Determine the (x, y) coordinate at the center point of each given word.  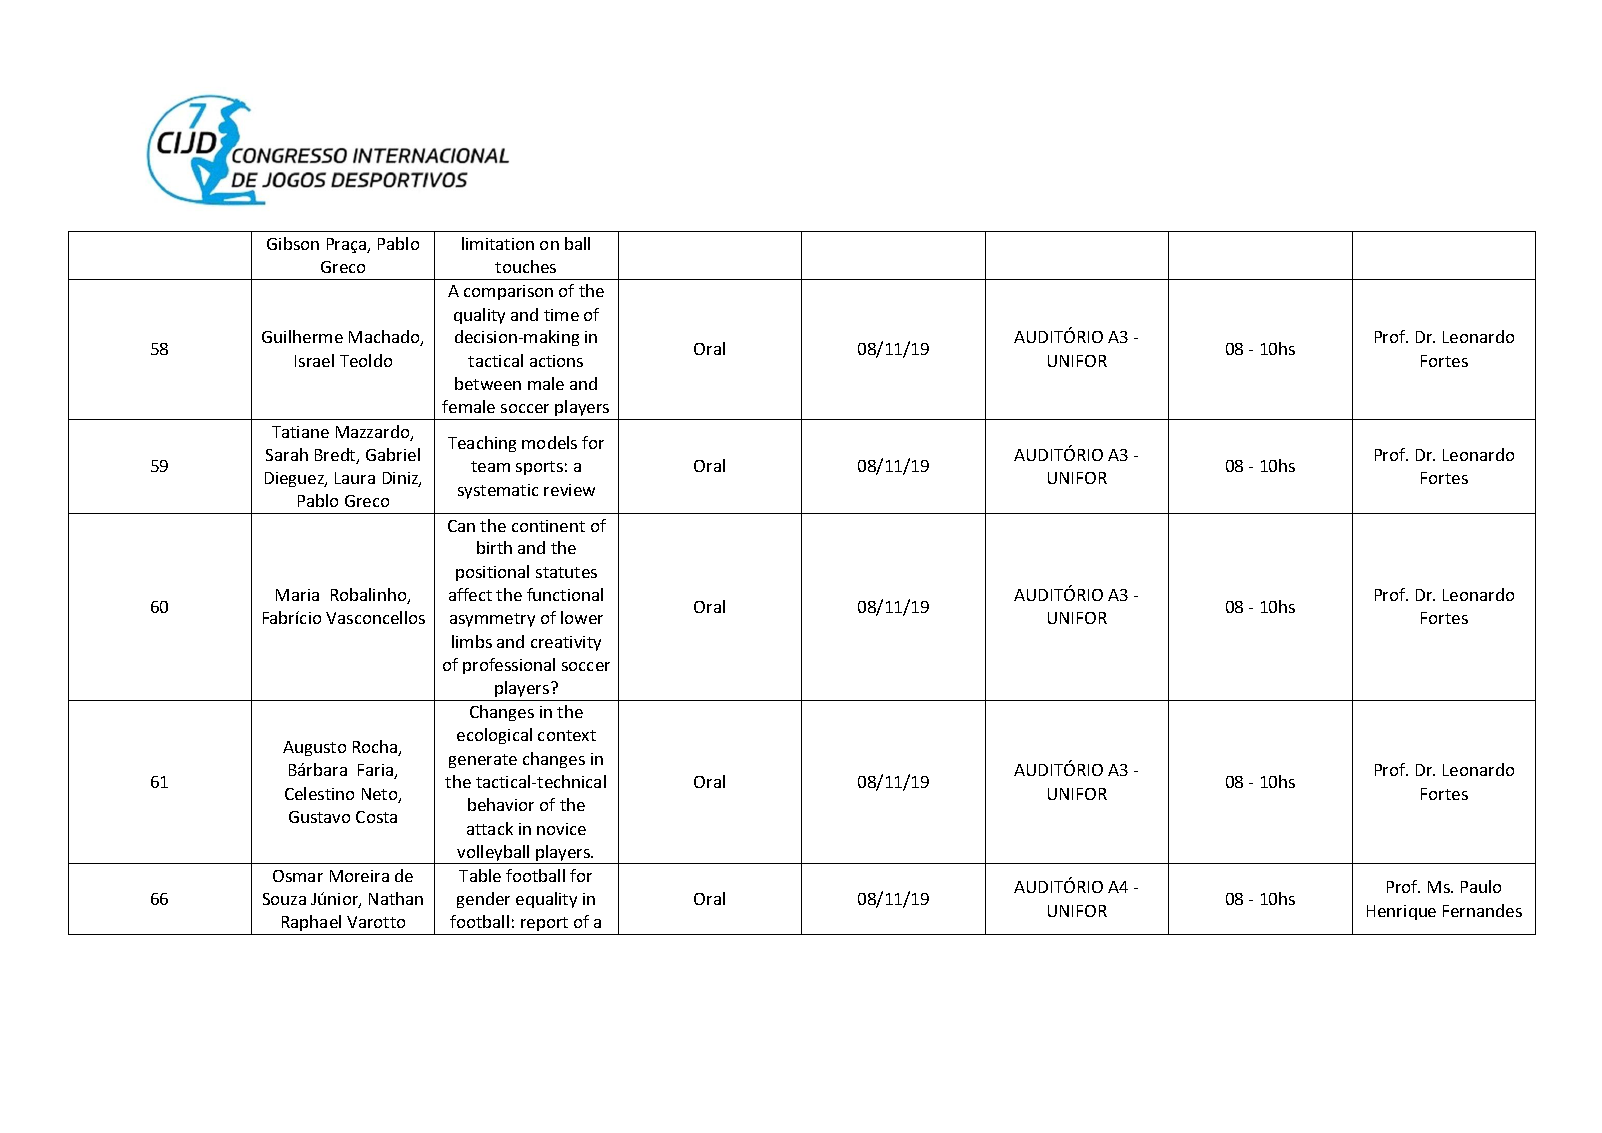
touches (525, 266)
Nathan (396, 898)
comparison (508, 292)
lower (582, 617)
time (561, 315)
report (545, 926)
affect (470, 594)
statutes (566, 572)
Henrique (1401, 912)
